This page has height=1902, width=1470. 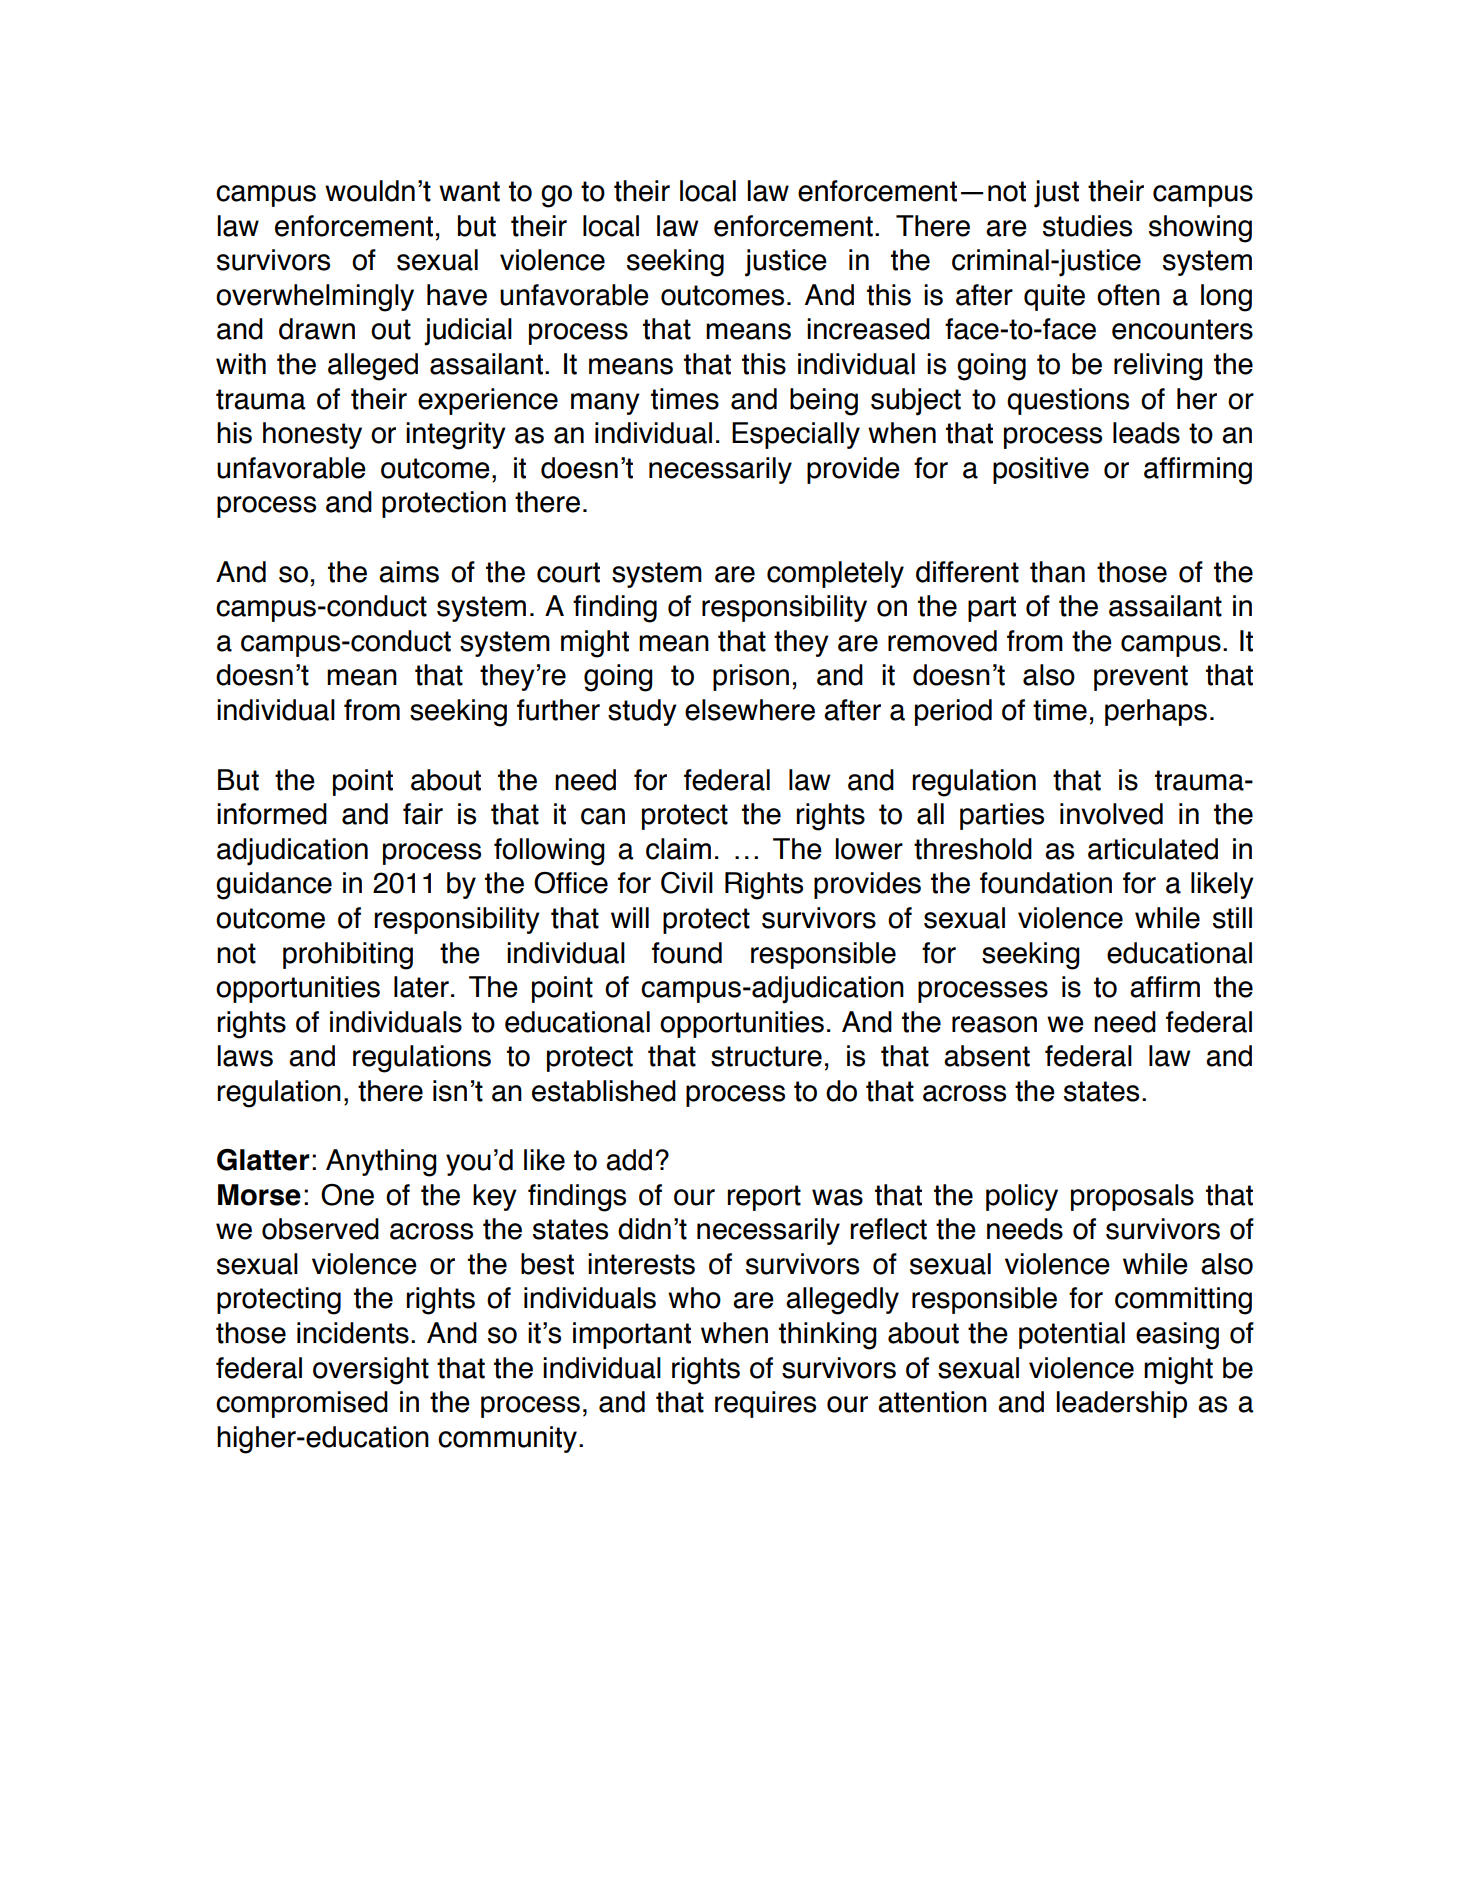 What do you see at coordinates (766, 1056) in the page?
I see `structure` at bounding box center [766, 1056].
